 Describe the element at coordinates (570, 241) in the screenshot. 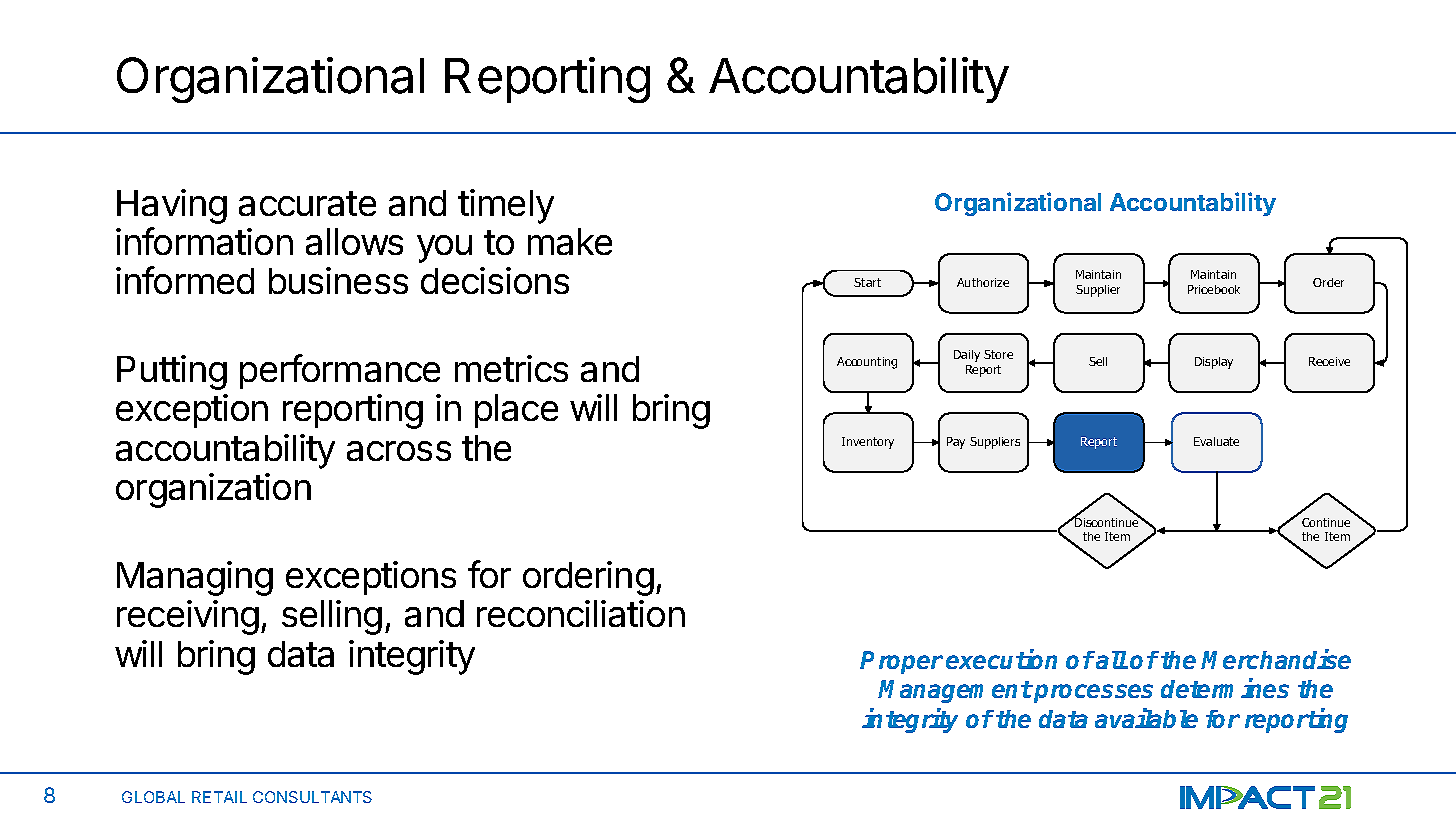

I see `make` at that location.
